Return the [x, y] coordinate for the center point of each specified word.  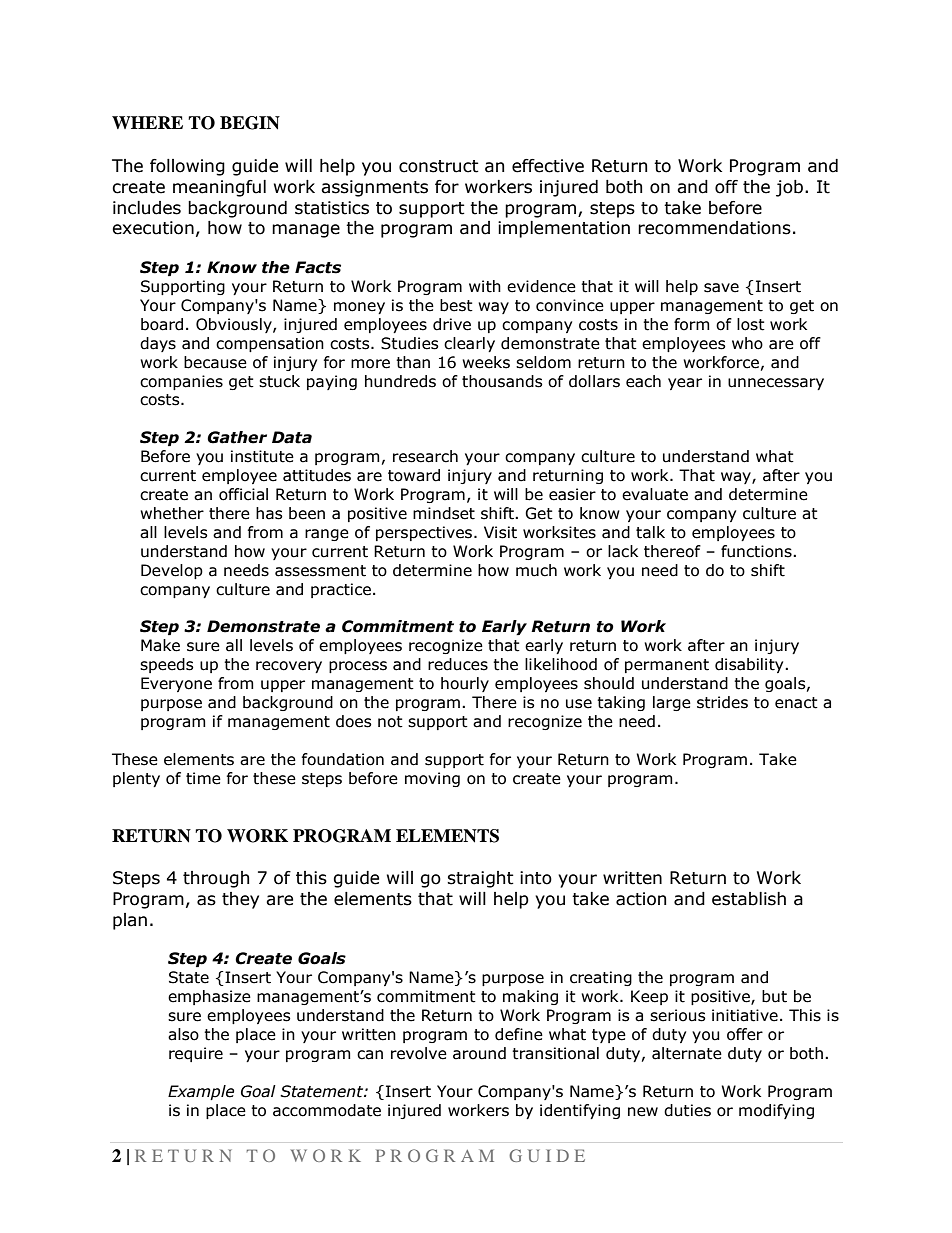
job [791, 188]
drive [452, 324]
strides [722, 702]
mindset [444, 513]
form [692, 324]
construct [439, 166]
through [216, 879]
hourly [465, 684]
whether [172, 513]
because [215, 362]
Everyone [176, 684]
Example [201, 1092]
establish [749, 899]
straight [480, 879]
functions [757, 551]
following [187, 167]
